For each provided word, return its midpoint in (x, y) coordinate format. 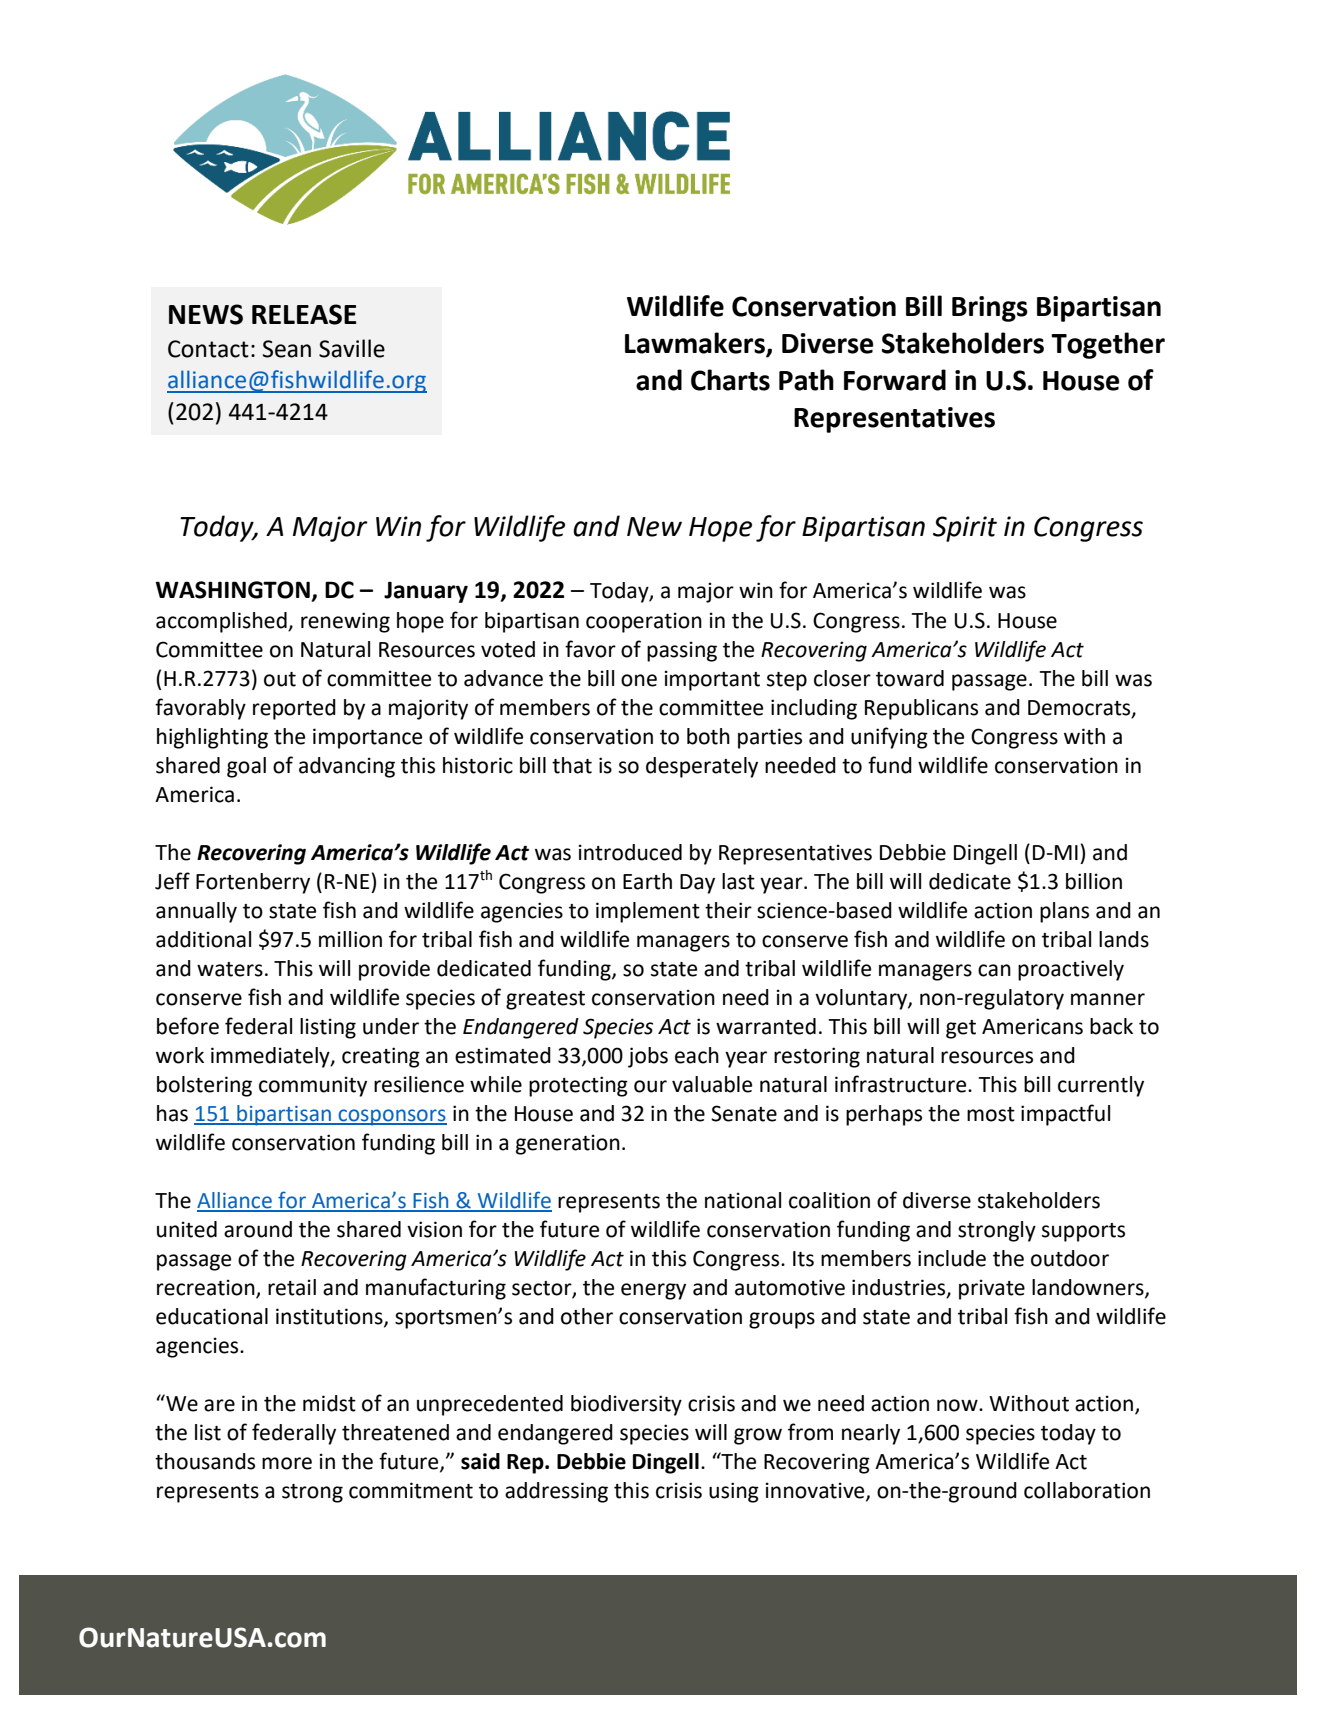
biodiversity (626, 1405)
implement (648, 912)
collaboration (1087, 1490)
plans (1064, 912)
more (287, 1463)
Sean (287, 349)
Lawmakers (696, 344)
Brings (990, 309)
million (350, 939)
